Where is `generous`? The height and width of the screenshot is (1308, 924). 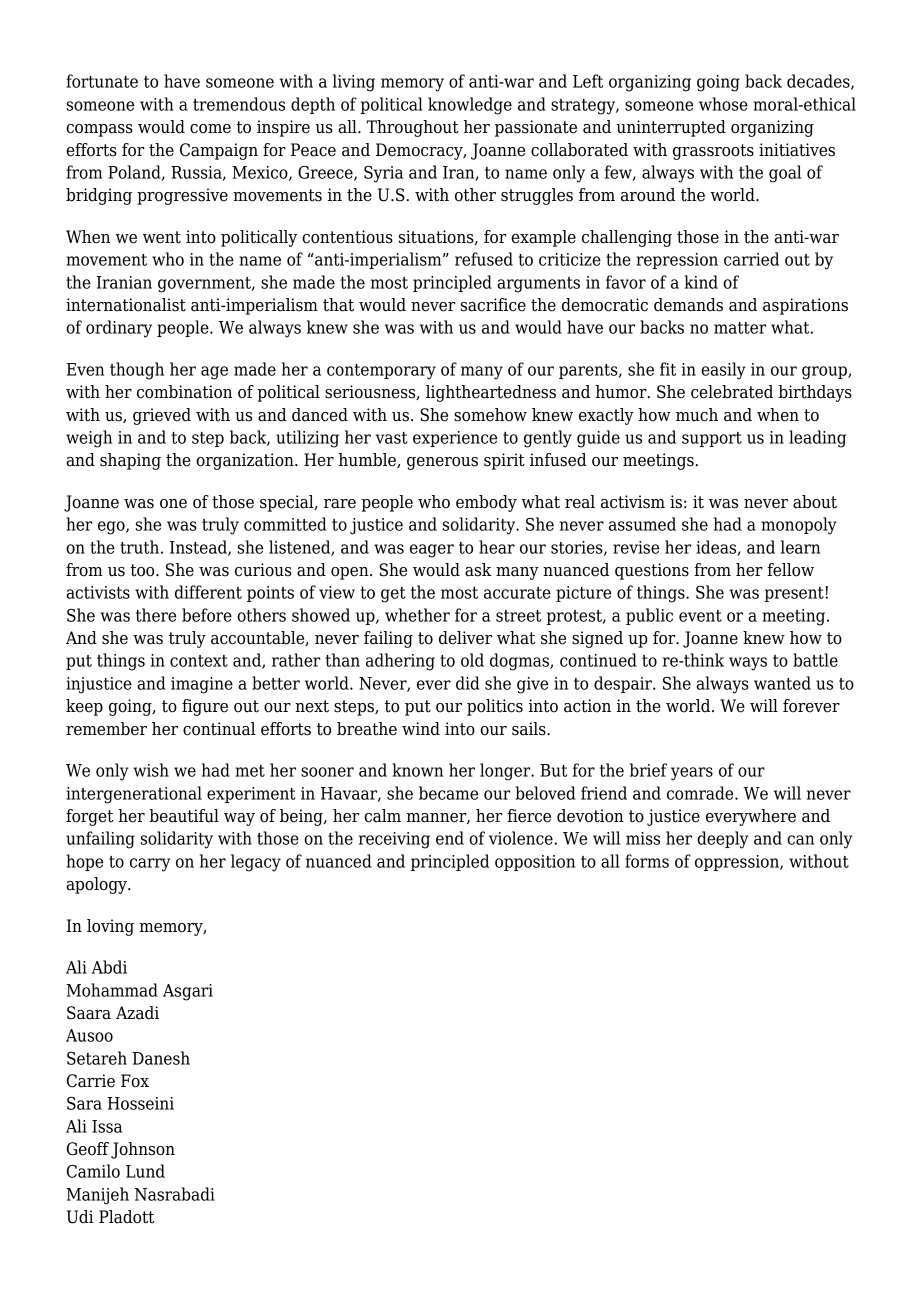
generous is located at coordinates (442, 463).
